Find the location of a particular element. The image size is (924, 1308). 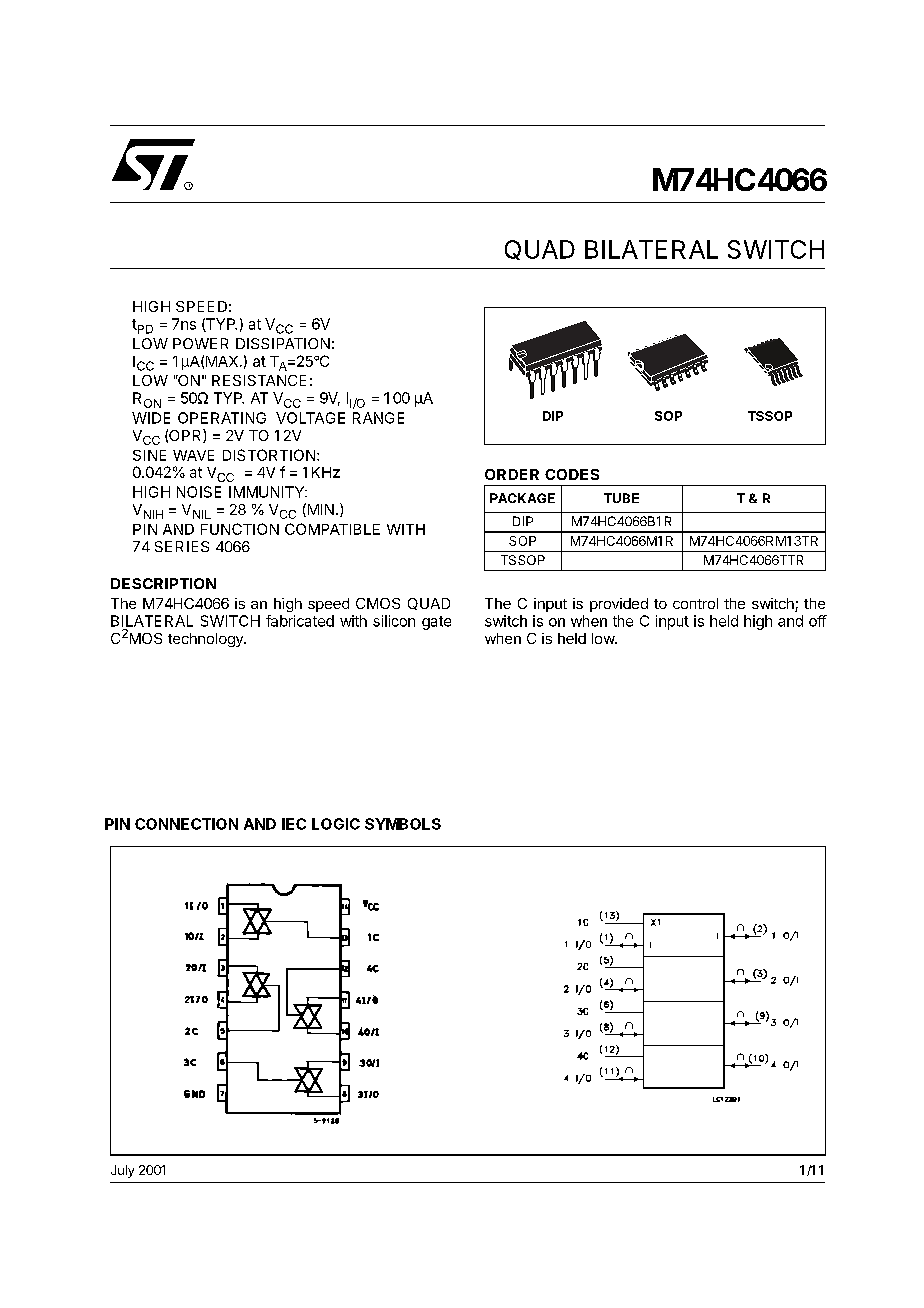

RANGE is located at coordinates (378, 418).
